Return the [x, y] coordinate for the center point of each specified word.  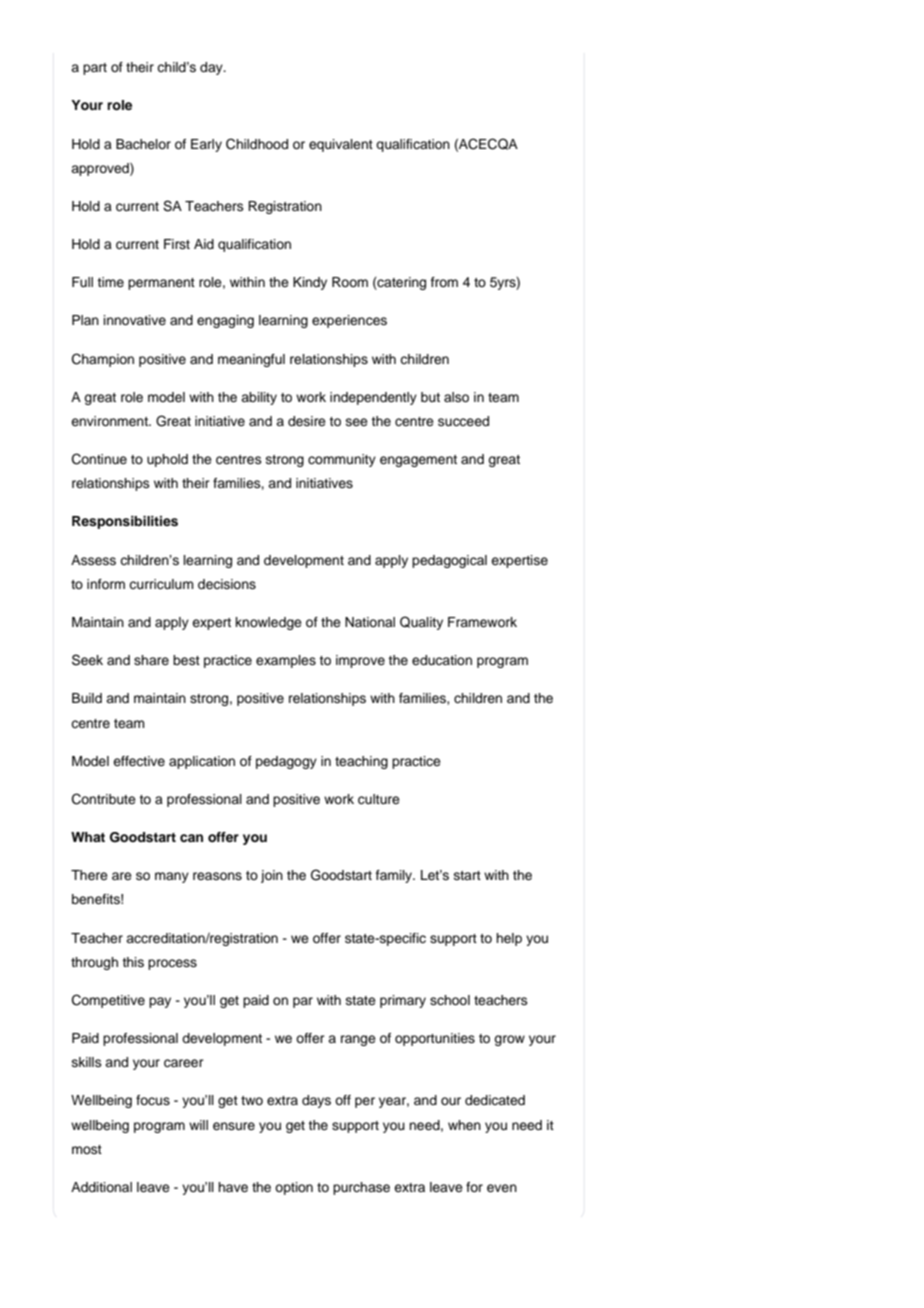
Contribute [104, 799]
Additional [101, 1187]
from [444, 282]
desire [307, 421]
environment [110, 421]
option [294, 1188]
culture [379, 799]
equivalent [341, 145]
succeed [463, 421]
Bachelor [143, 144]
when [464, 1125]
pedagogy [286, 762]
